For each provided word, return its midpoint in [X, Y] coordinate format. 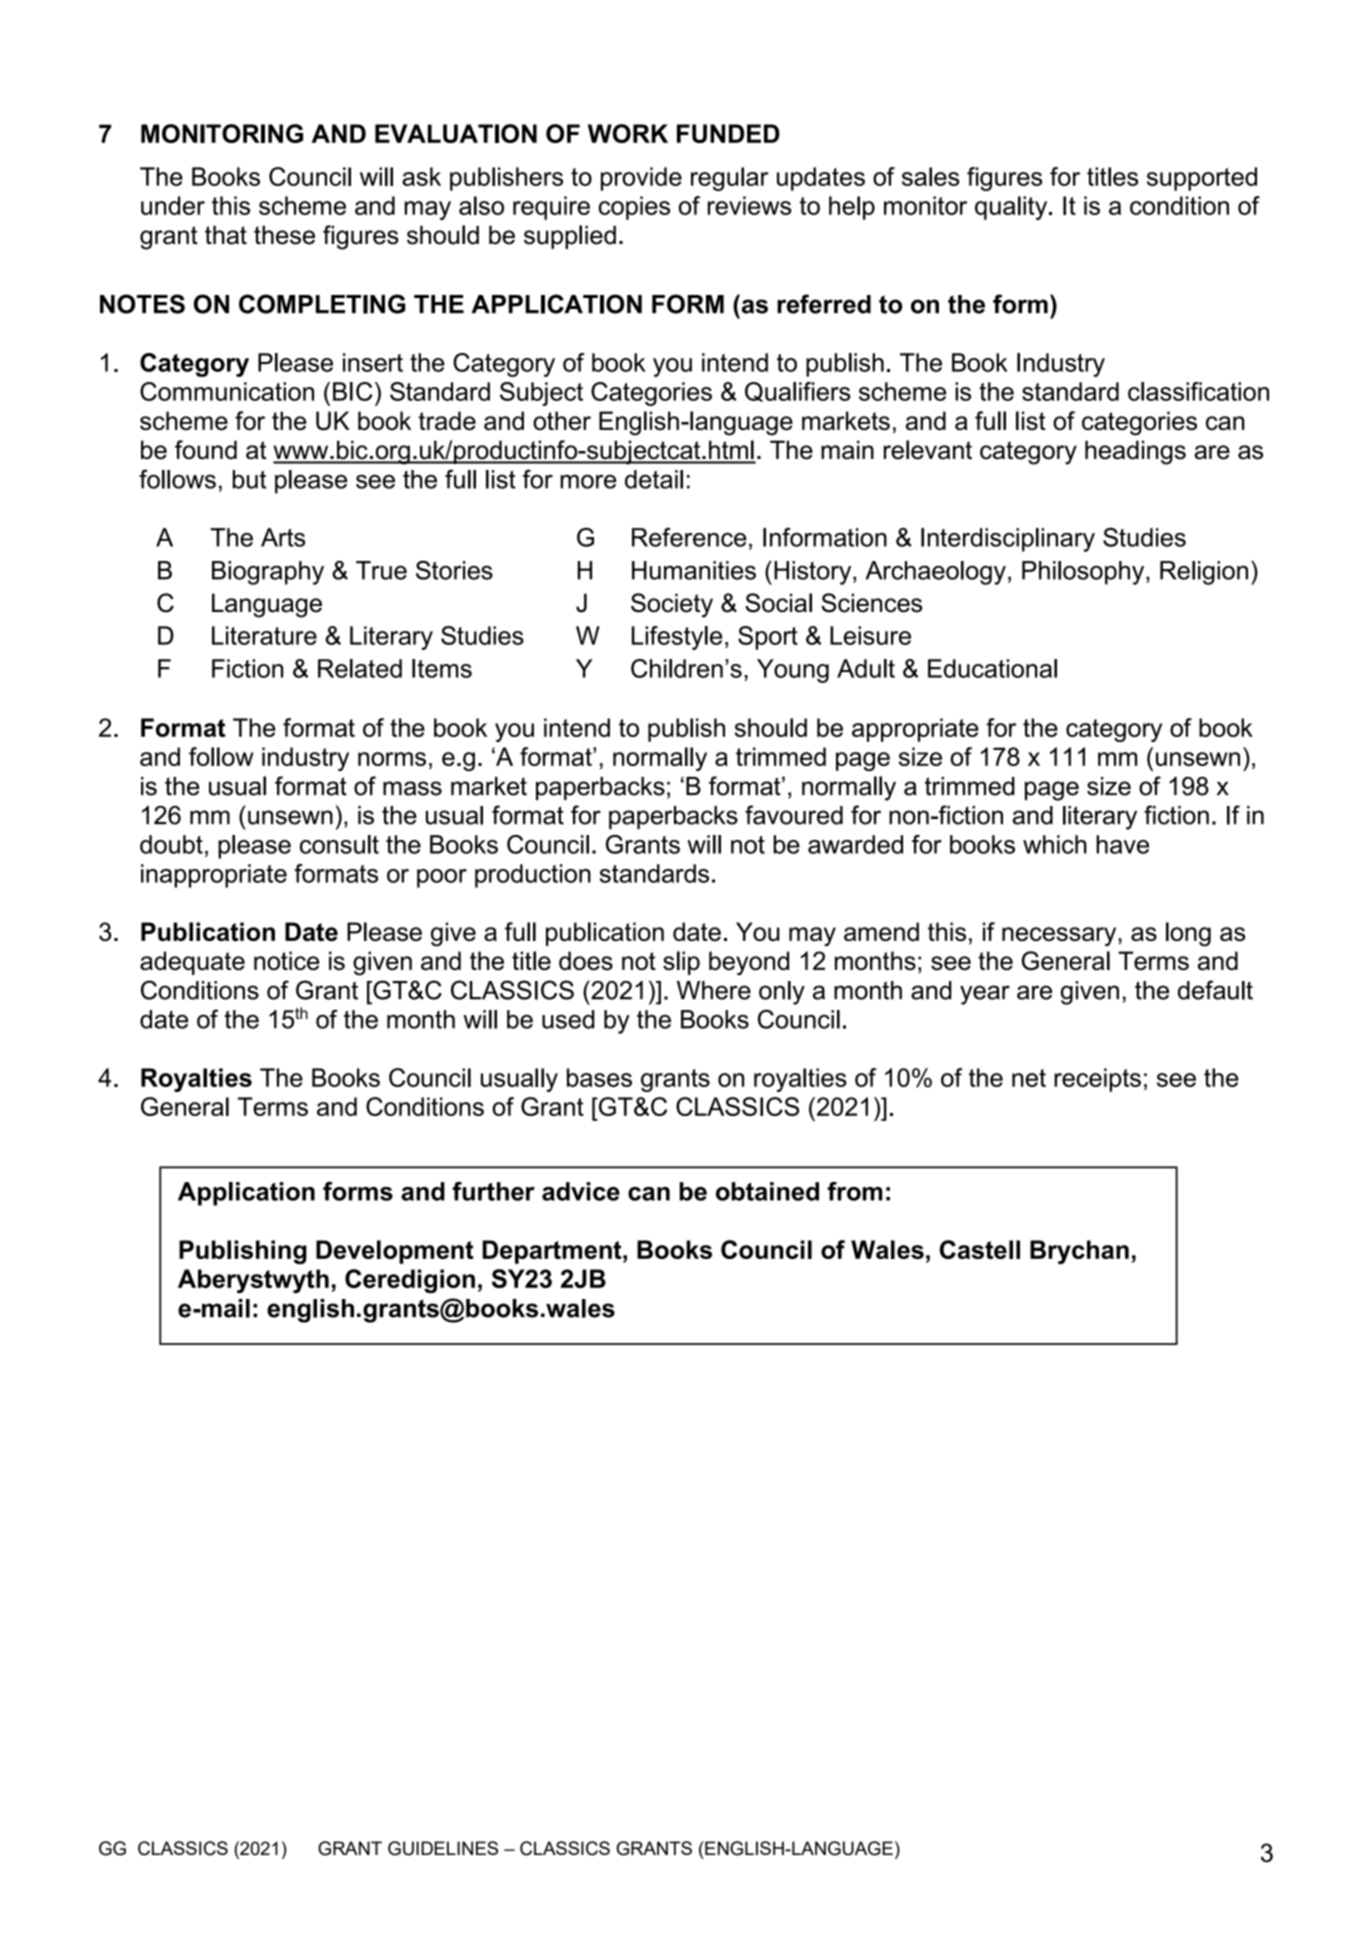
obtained [767, 1191]
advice [581, 1191]
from [855, 1191]
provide [641, 179]
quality [1012, 208]
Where [714, 990]
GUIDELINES [443, 1848]
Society [672, 605]
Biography [268, 573]
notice [286, 960]
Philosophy [1084, 573]
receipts [1097, 1080]
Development [395, 1252]
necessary [1060, 936]
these [284, 235]
